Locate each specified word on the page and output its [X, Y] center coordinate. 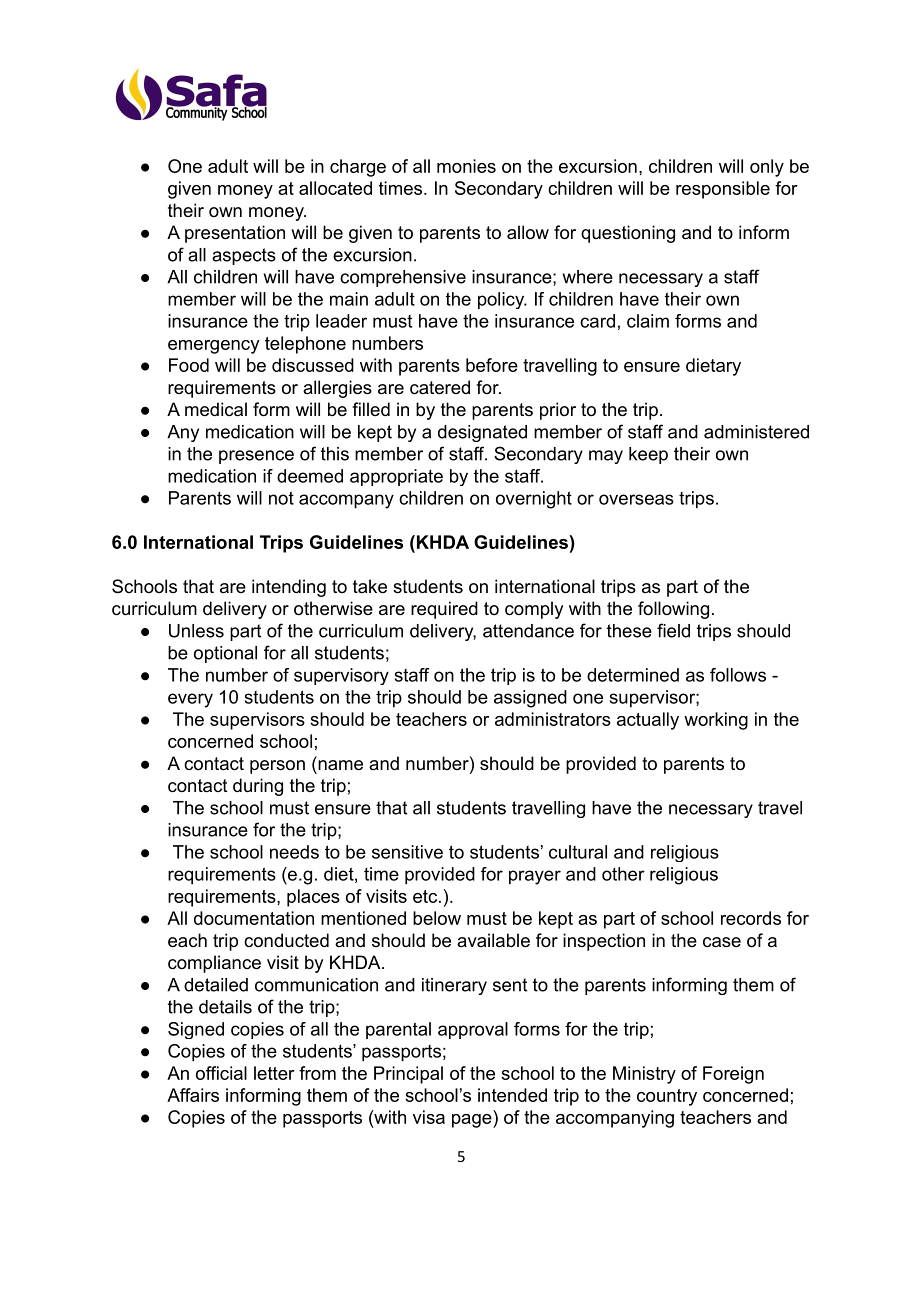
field [673, 630]
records [751, 918]
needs [294, 852]
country [667, 1097]
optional [225, 654]
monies [466, 166]
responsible [723, 190]
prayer [535, 877]
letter [274, 1073]
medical [216, 409]
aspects [244, 256]
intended [512, 1095]
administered [756, 432]
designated [482, 433]
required [444, 610]
